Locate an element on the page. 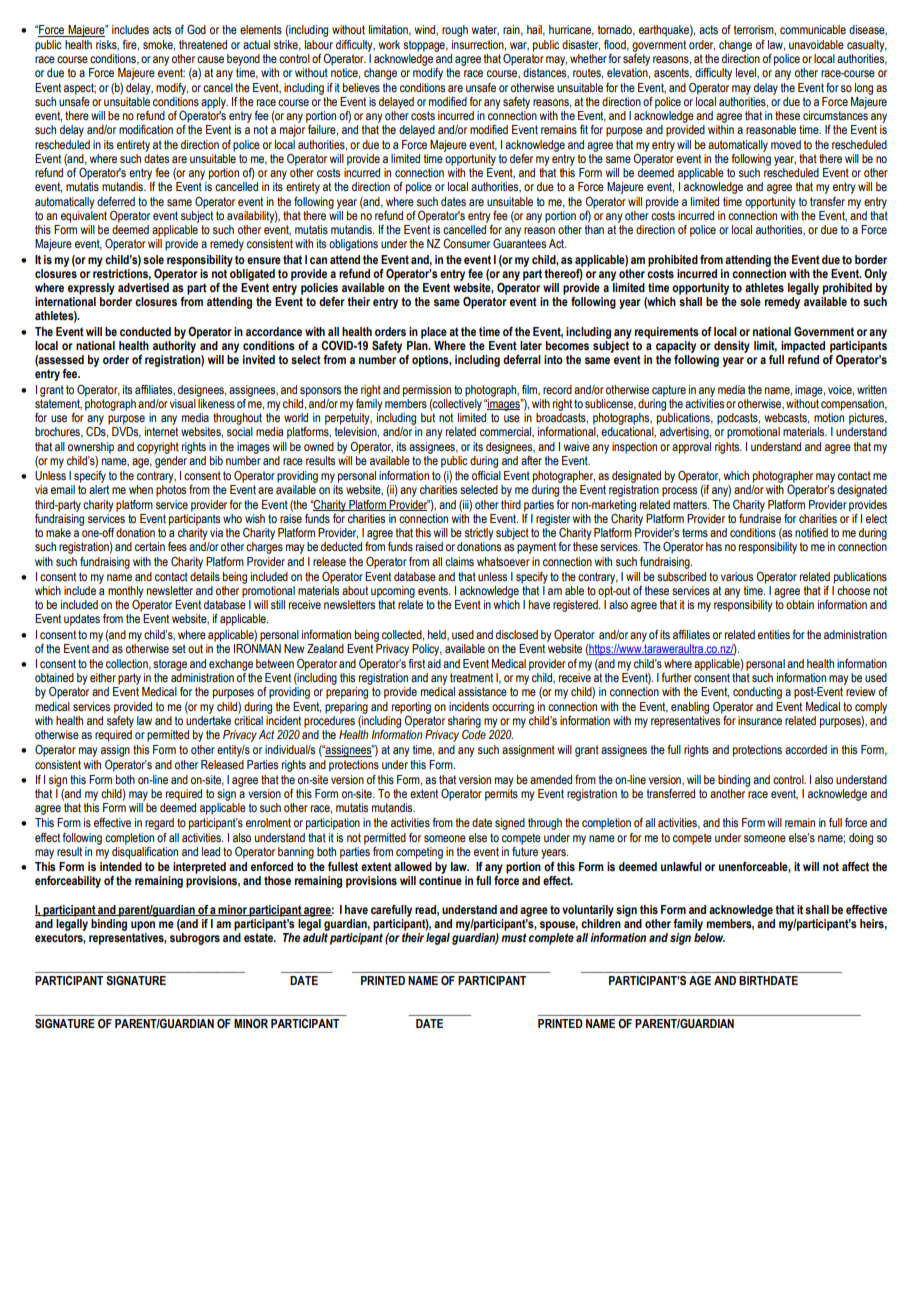 This page has height=1308, width=924. upon is located at coordinates (143, 926).
